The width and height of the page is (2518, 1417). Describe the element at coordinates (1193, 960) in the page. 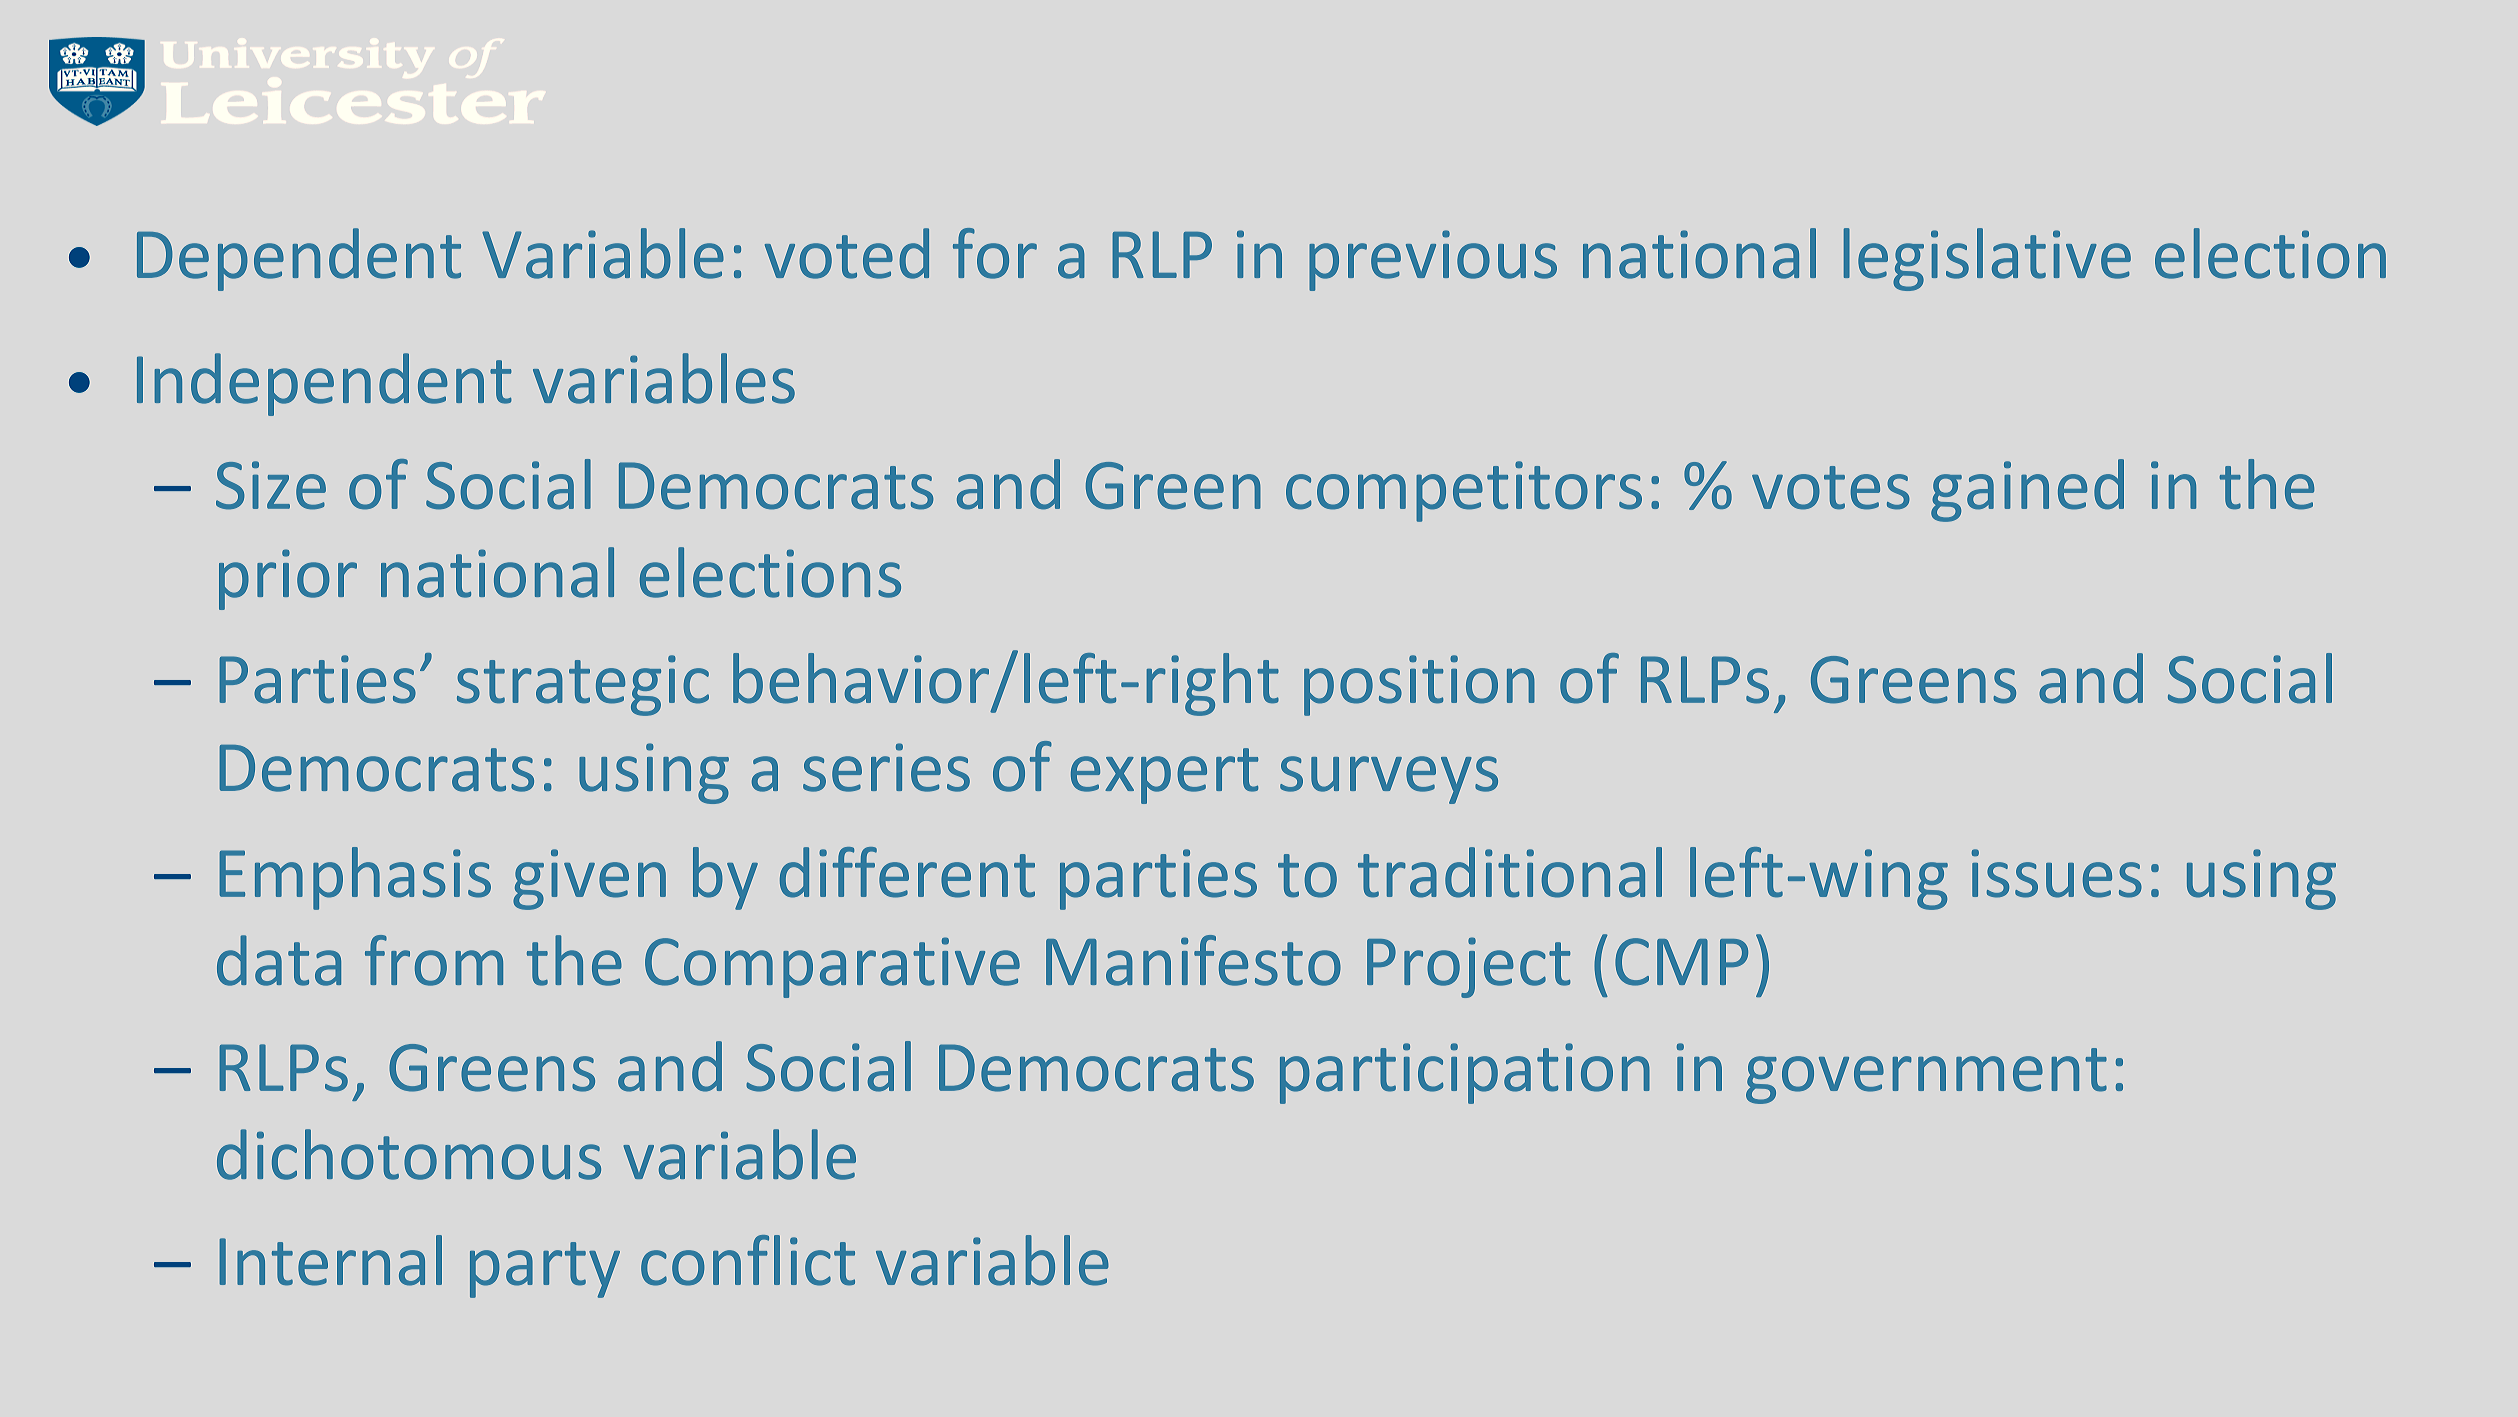

I see `Manifesto` at that location.
